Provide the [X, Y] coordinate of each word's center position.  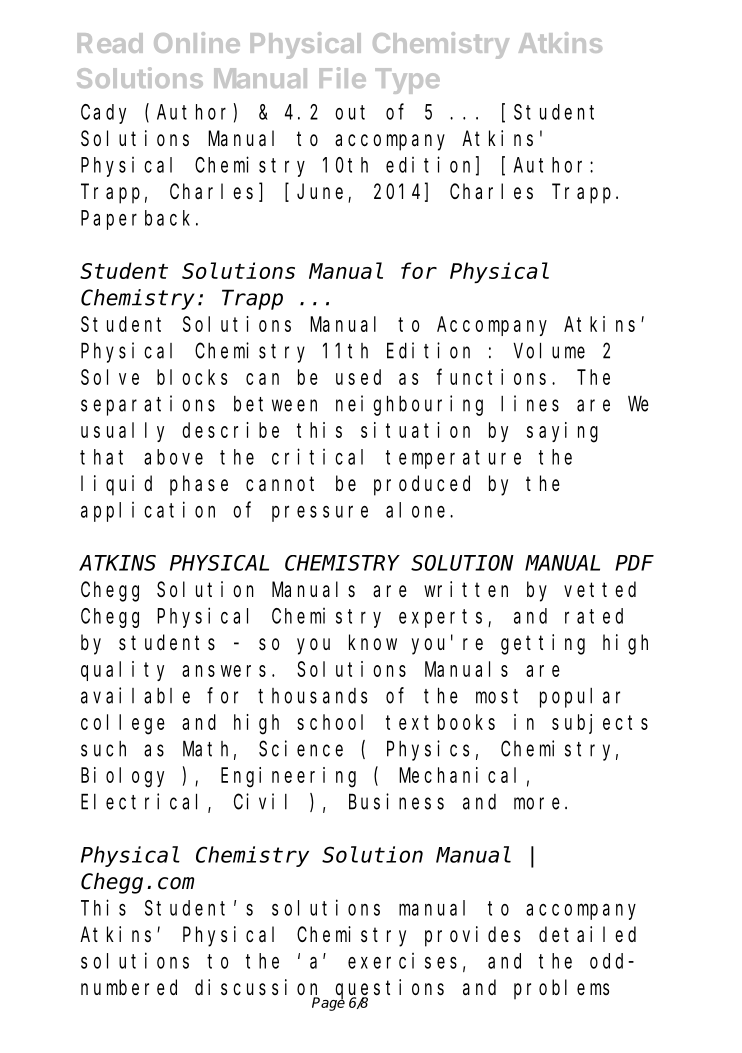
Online [197, 42]
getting [543, 644]
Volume [549, 350]
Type [407, 81]
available [135, 695]
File [342, 77]
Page [328, 1003]
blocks [192, 377]
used [358, 377]
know [373, 642]
